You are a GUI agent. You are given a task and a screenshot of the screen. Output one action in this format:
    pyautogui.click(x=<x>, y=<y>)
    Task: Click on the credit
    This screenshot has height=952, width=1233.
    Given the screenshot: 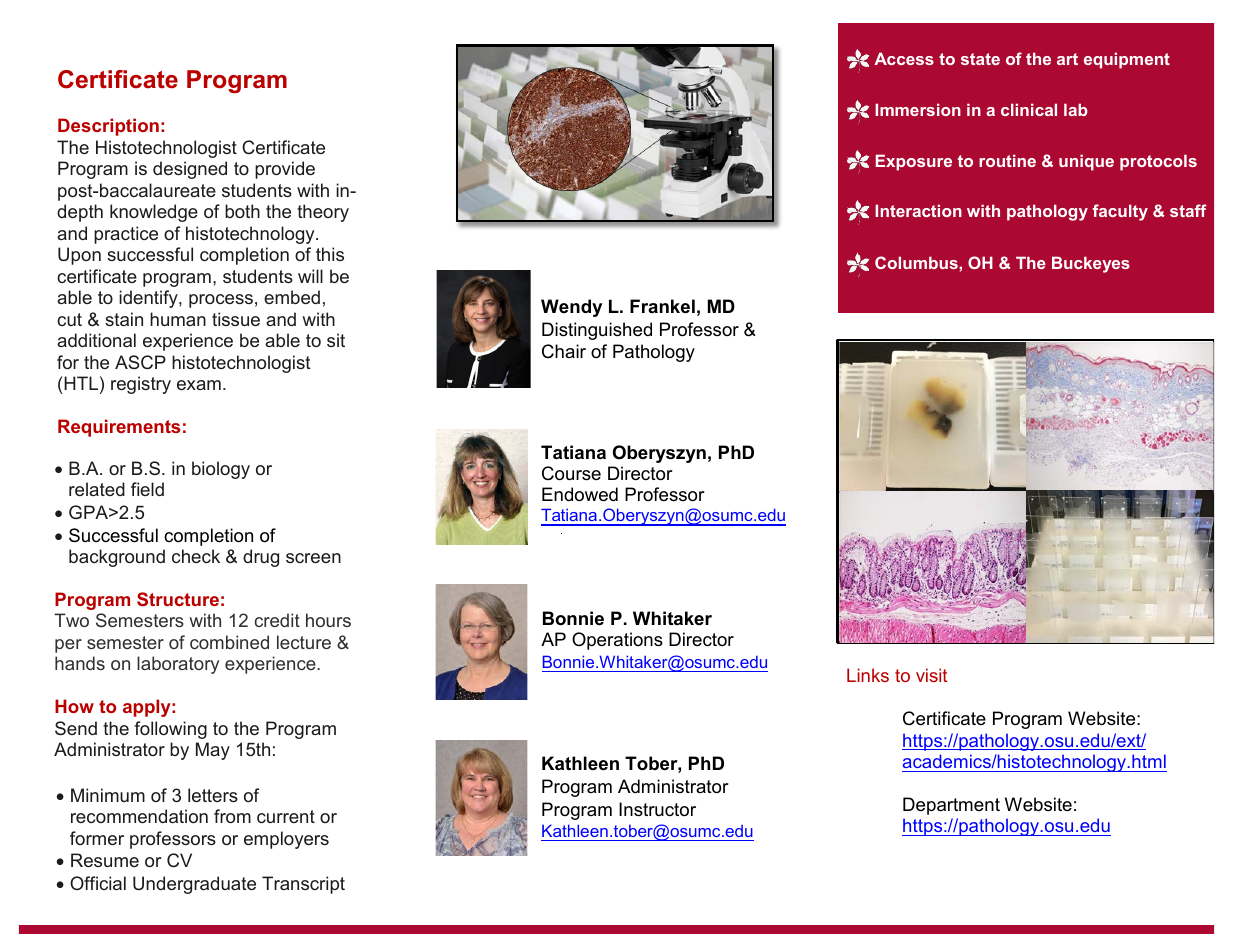 What is the action you would take?
    pyautogui.click(x=277, y=620)
